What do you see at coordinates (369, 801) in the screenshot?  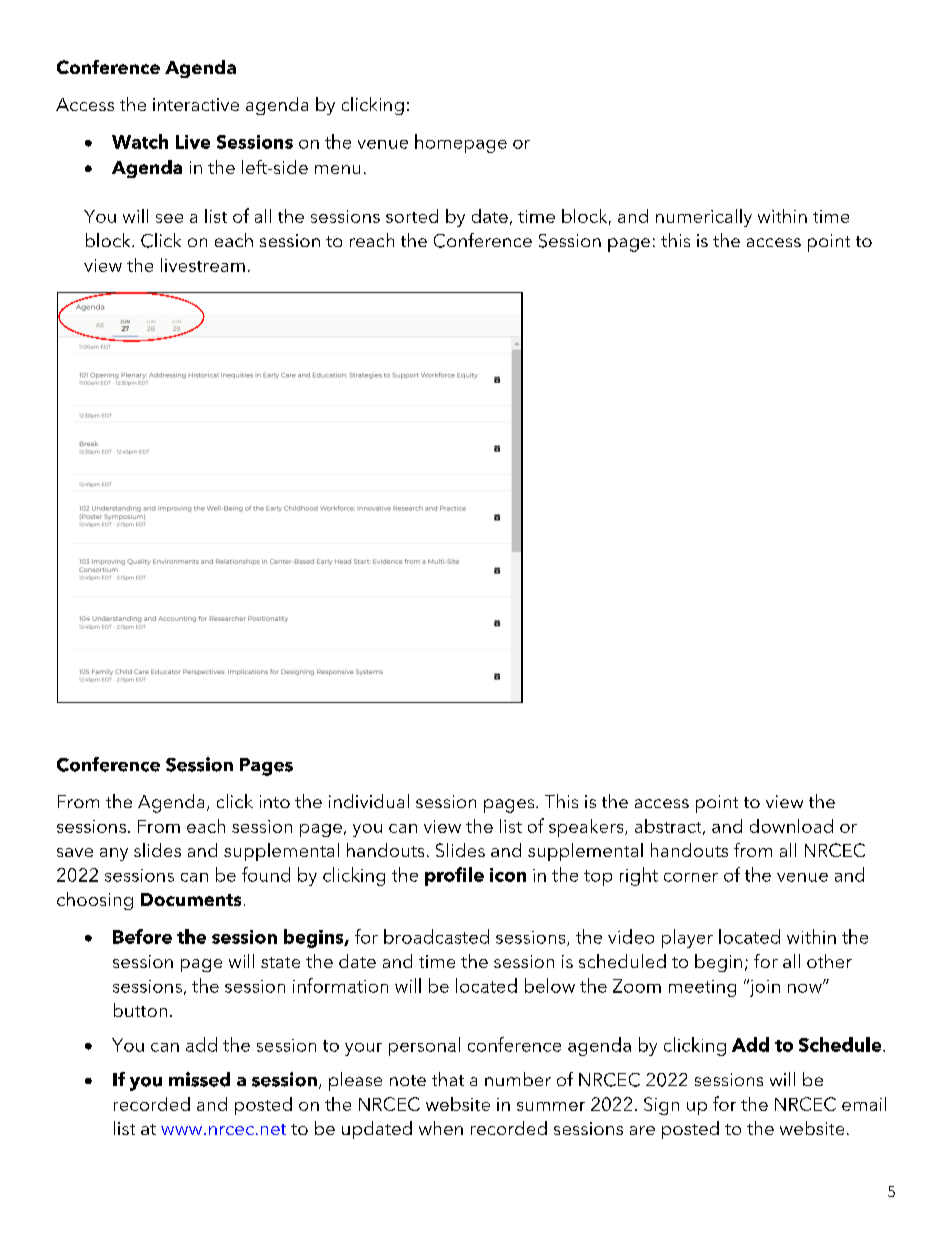 I see `individual` at bounding box center [369, 801].
